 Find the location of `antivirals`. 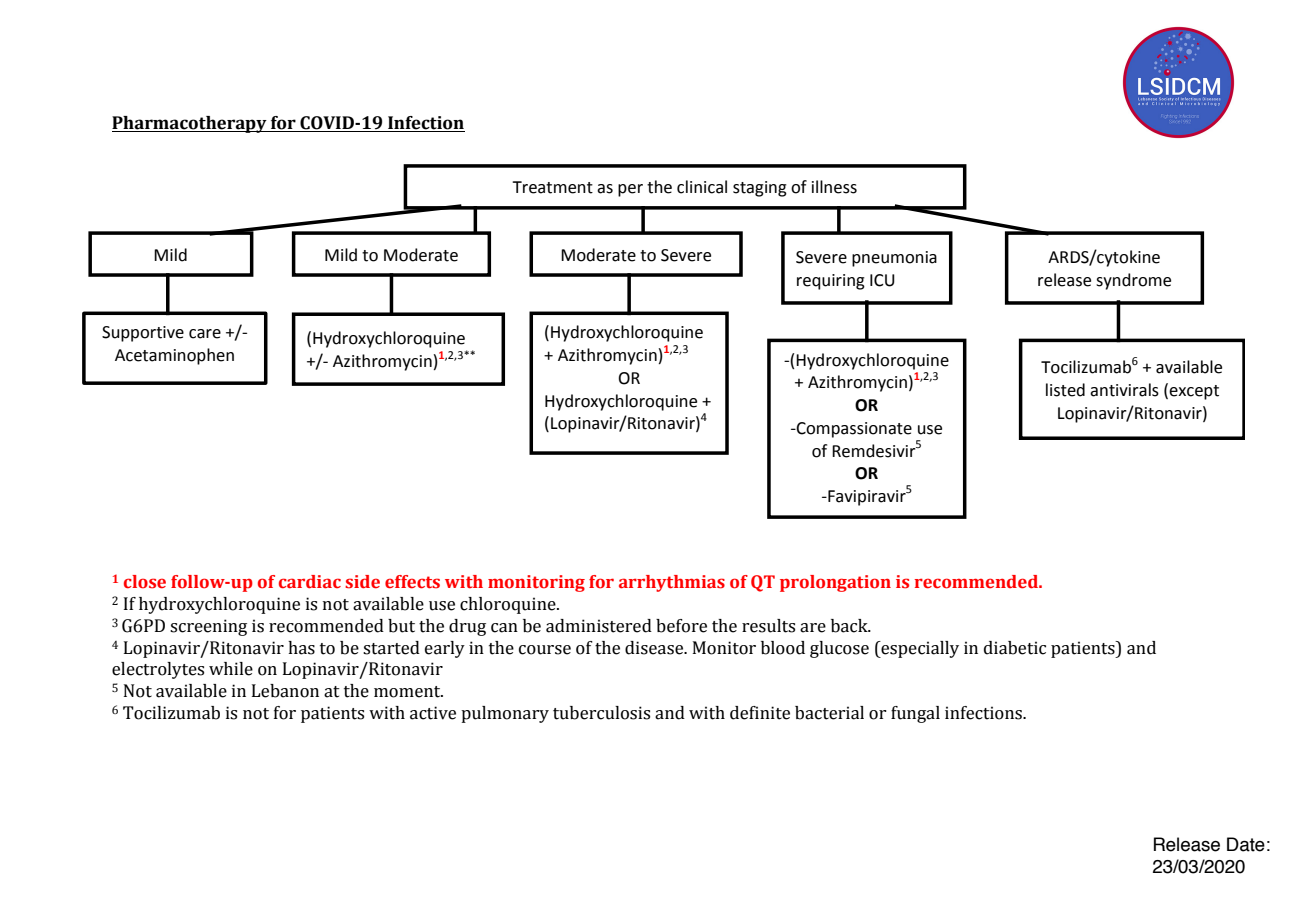

antivirals is located at coordinates (1124, 390).
